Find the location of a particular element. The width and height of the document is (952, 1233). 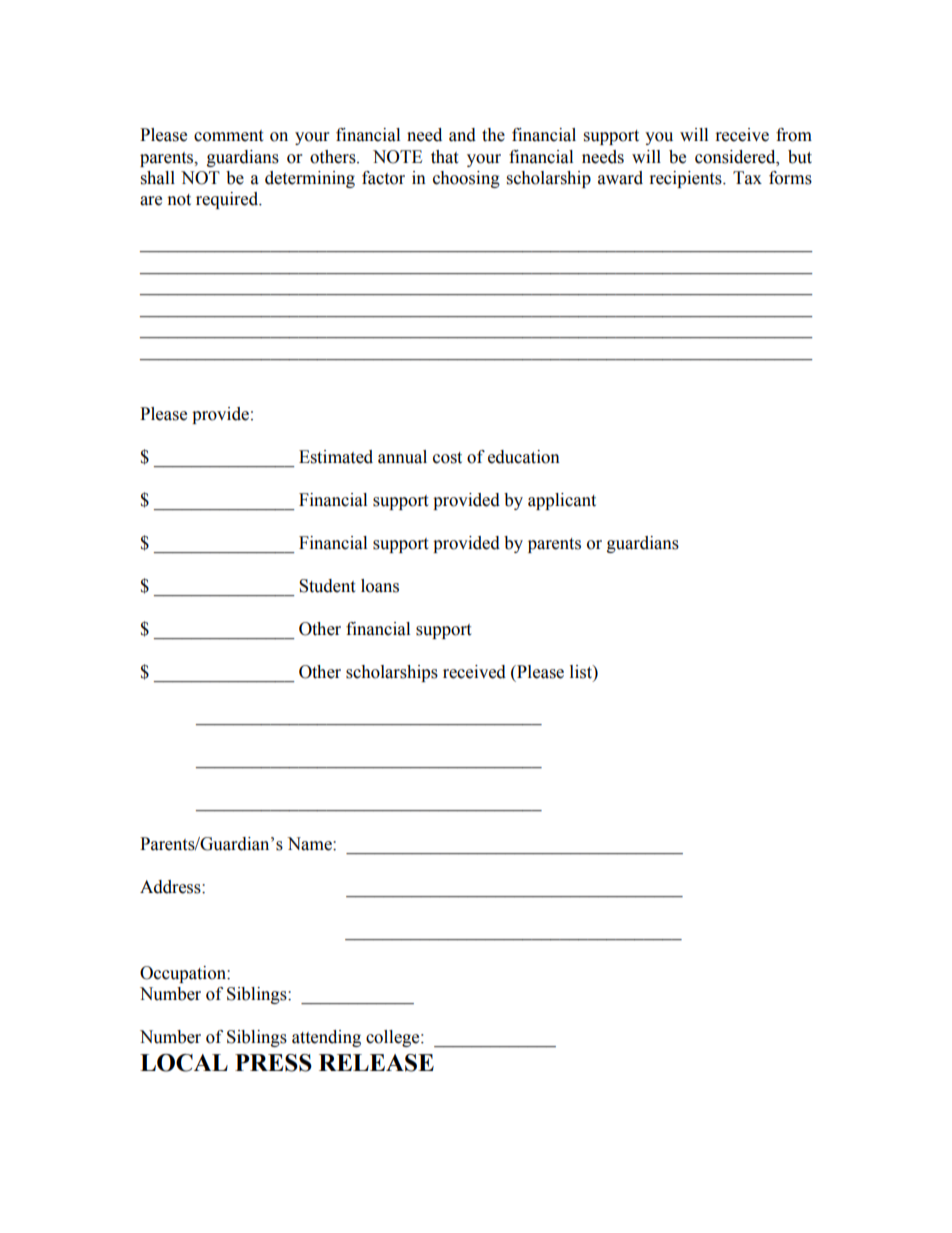

Estimated is located at coordinates (336, 457).
